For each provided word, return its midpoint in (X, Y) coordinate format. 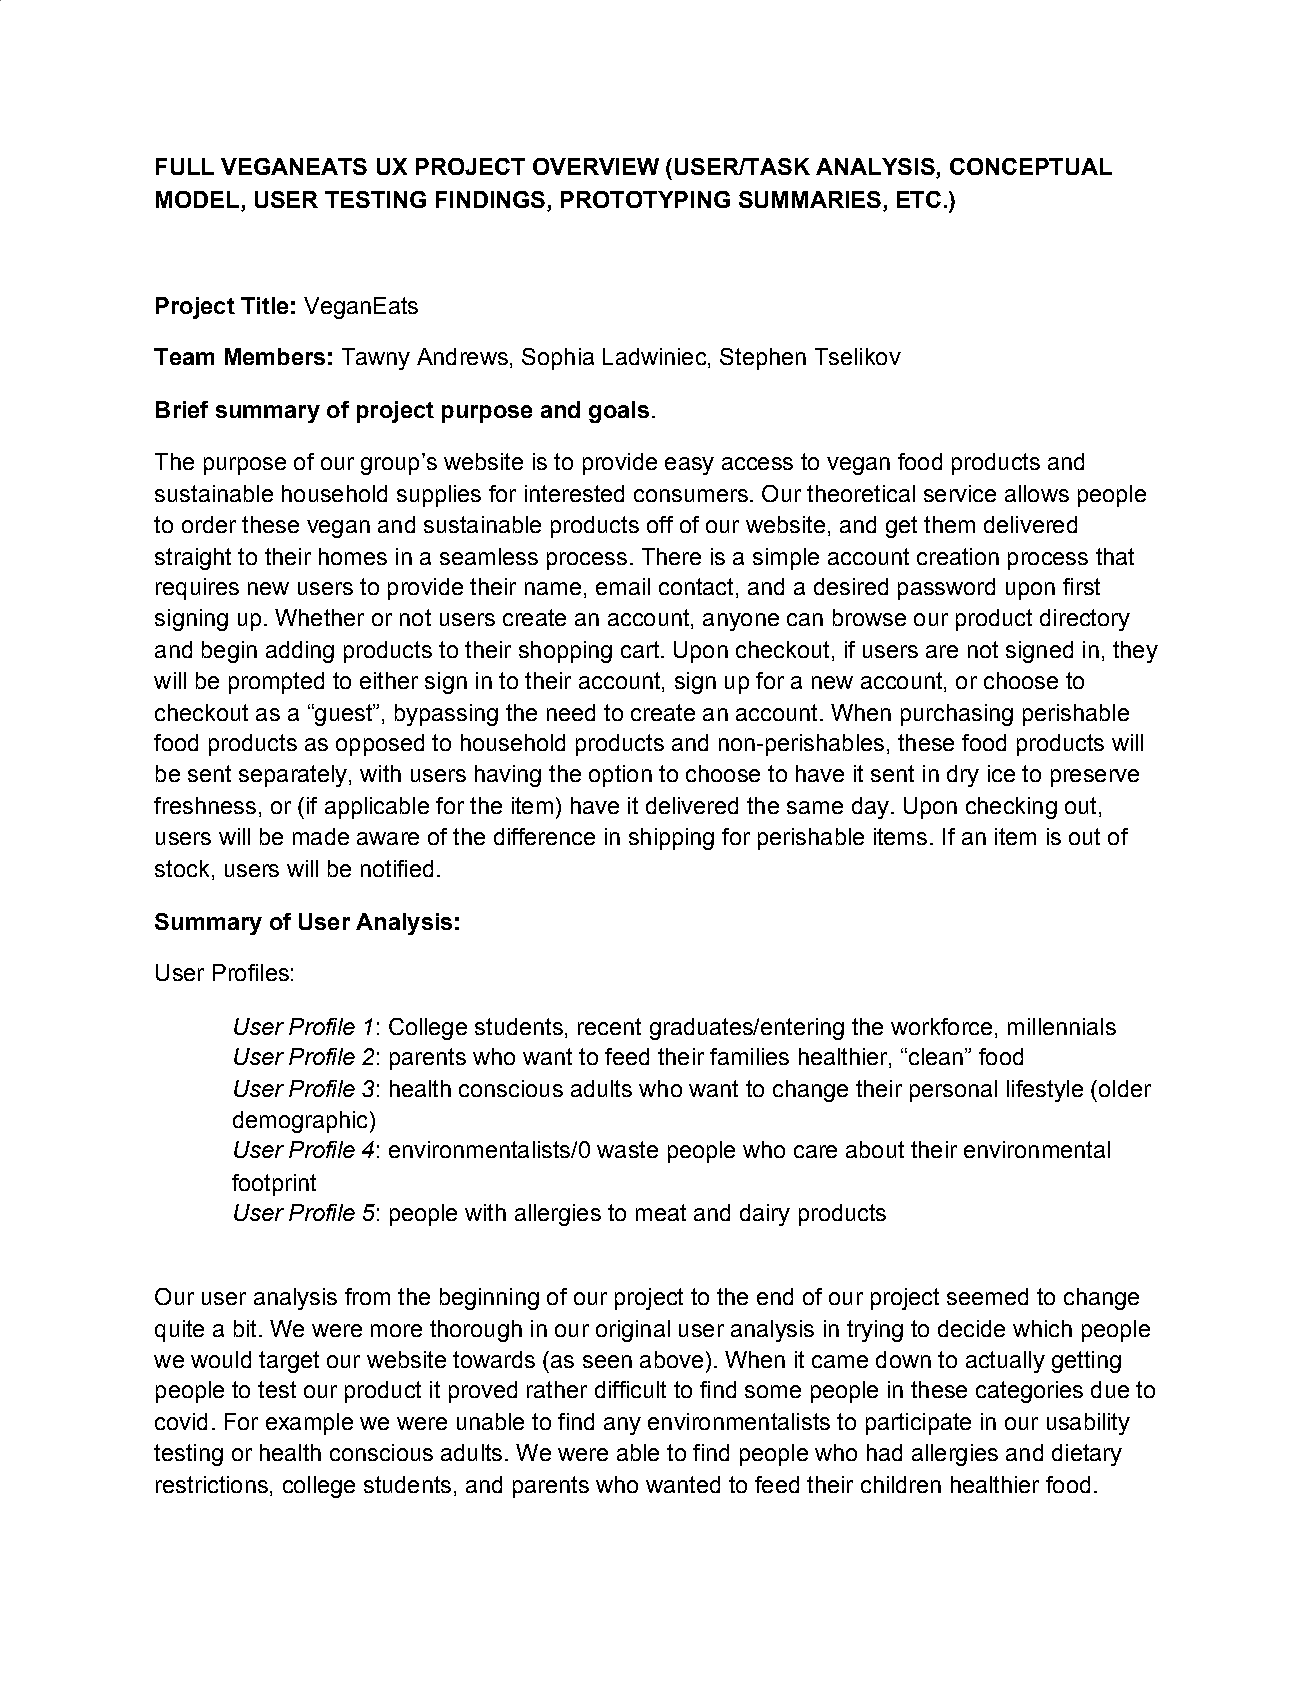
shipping (671, 839)
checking (1011, 808)
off (660, 524)
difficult (630, 1389)
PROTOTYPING (645, 199)
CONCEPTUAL (1031, 166)
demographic (300, 1122)
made (321, 836)
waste (627, 1149)
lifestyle (1045, 1091)
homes (353, 556)
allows (1037, 493)
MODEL (197, 199)
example (309, 1424)
